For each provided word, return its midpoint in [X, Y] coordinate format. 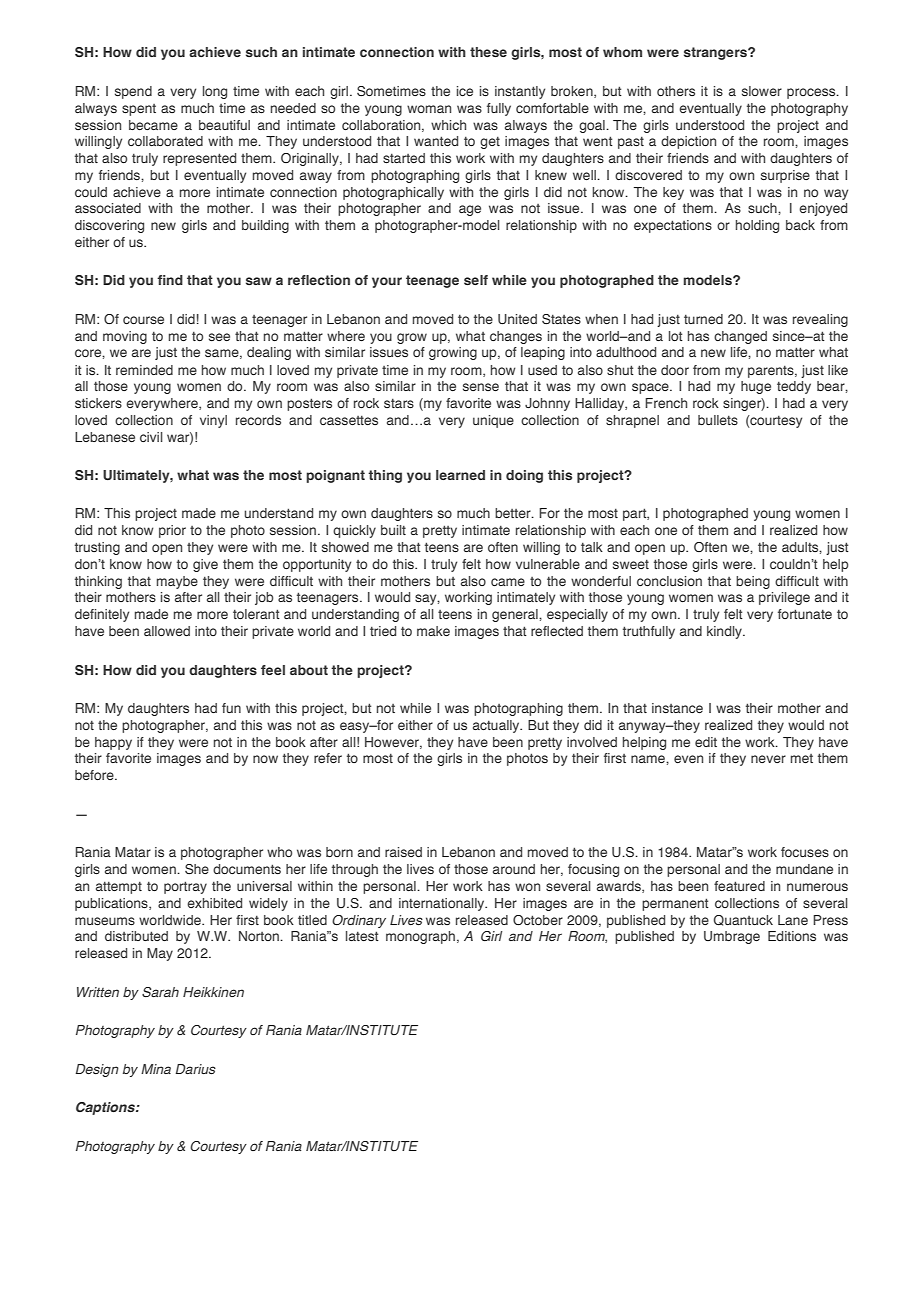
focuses [805, 852]
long [215, 92]
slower [762, 91]
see [219, 337]
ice [465, 91]
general [516, 615]
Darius [196, 1069]
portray [185, 887]
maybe [177, 582]
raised [403, 852]
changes [516, 337]
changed [740, 337]
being [753, 582]
